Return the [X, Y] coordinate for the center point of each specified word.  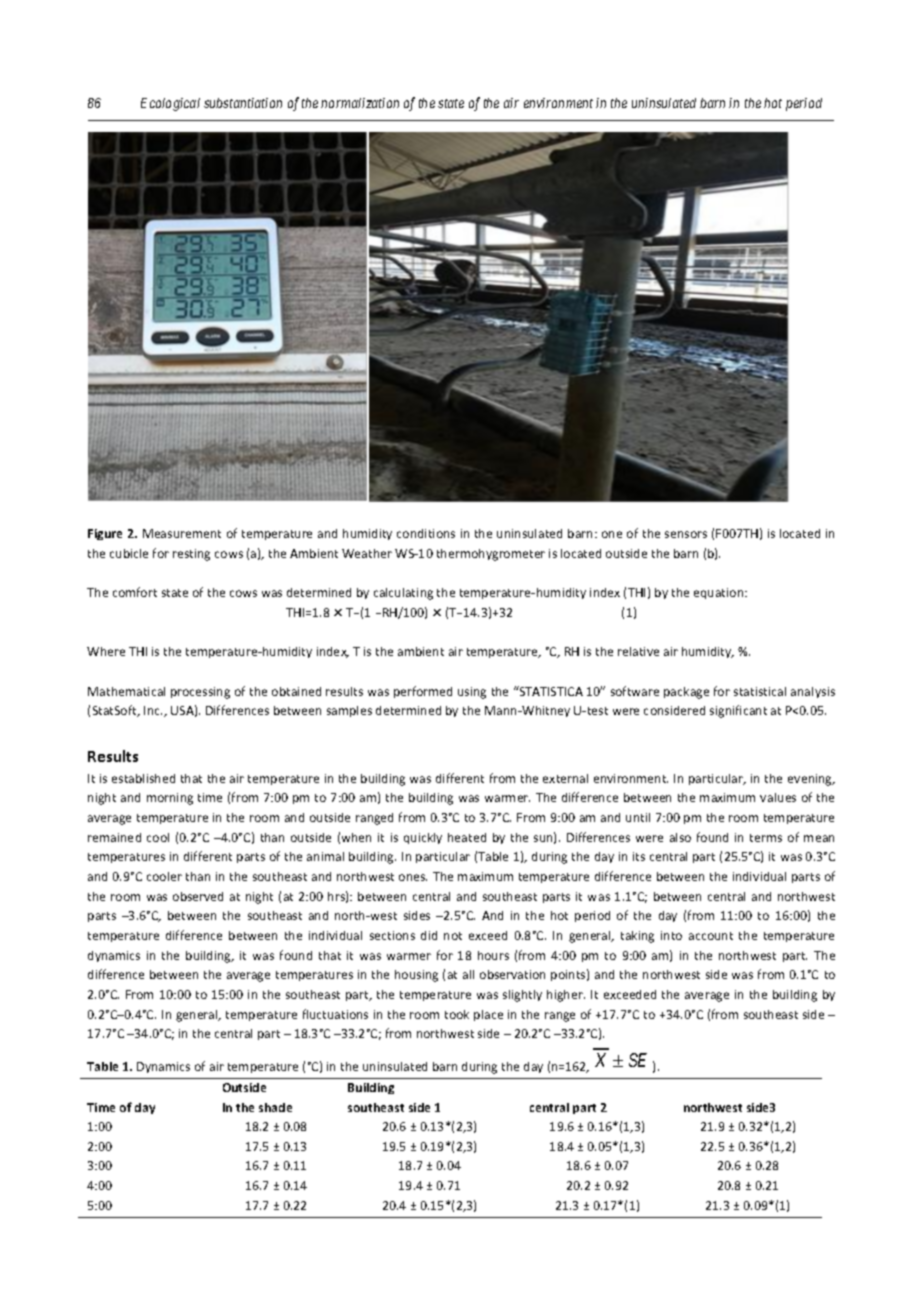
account [711, 936]
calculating [403, 594]
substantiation [243, 103]
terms [766, 838]
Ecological [170, 104]
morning [170, 799]
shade [275, 1107]
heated [467, 837]
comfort [135, 592]
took [457, 1014]
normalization [360, 103]
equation [720, 593]
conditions [426, 533]
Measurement [182, 533]
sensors [686, 534]
